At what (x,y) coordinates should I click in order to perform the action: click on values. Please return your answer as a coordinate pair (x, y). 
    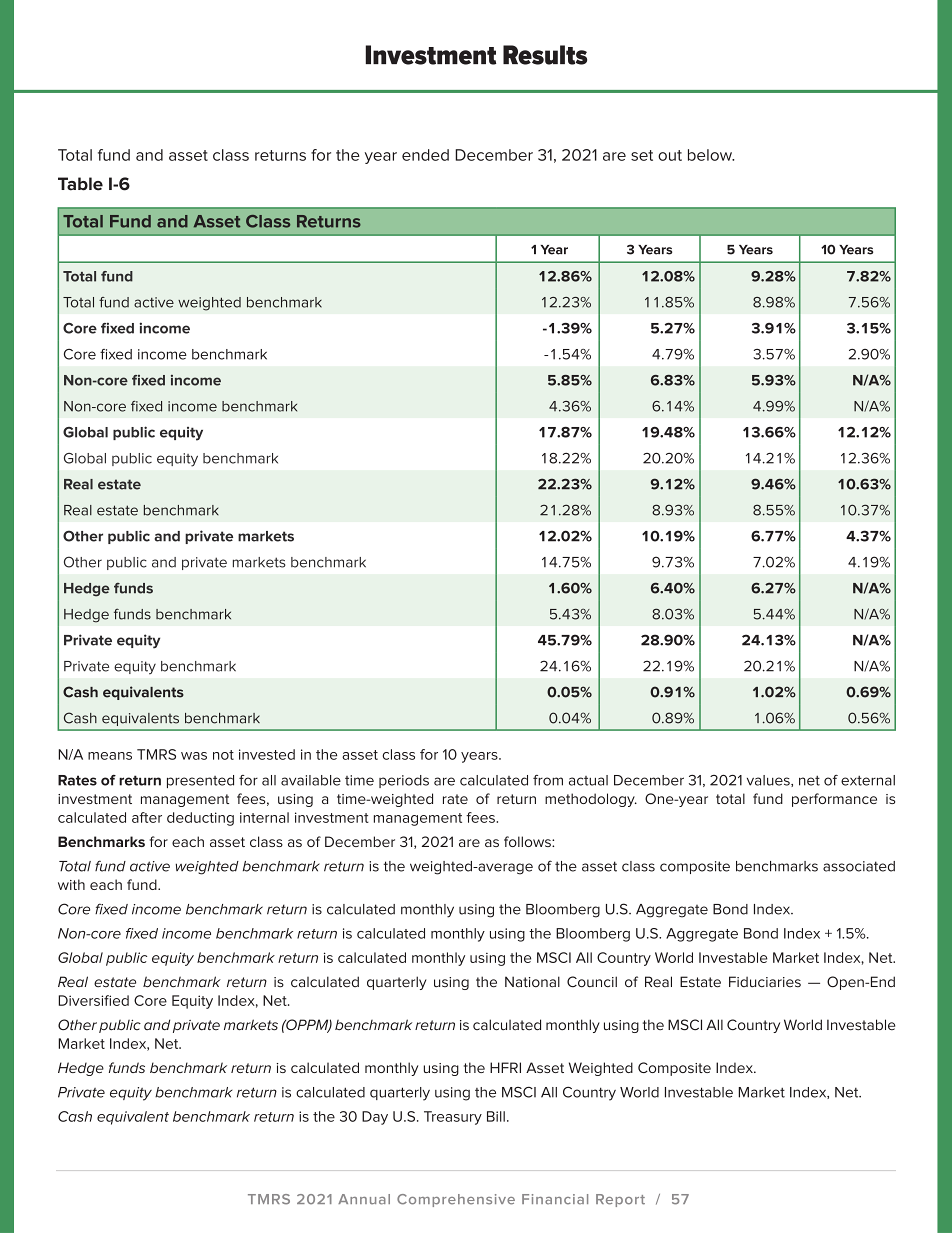
    Looking at the image, I should click on (769, 781).
